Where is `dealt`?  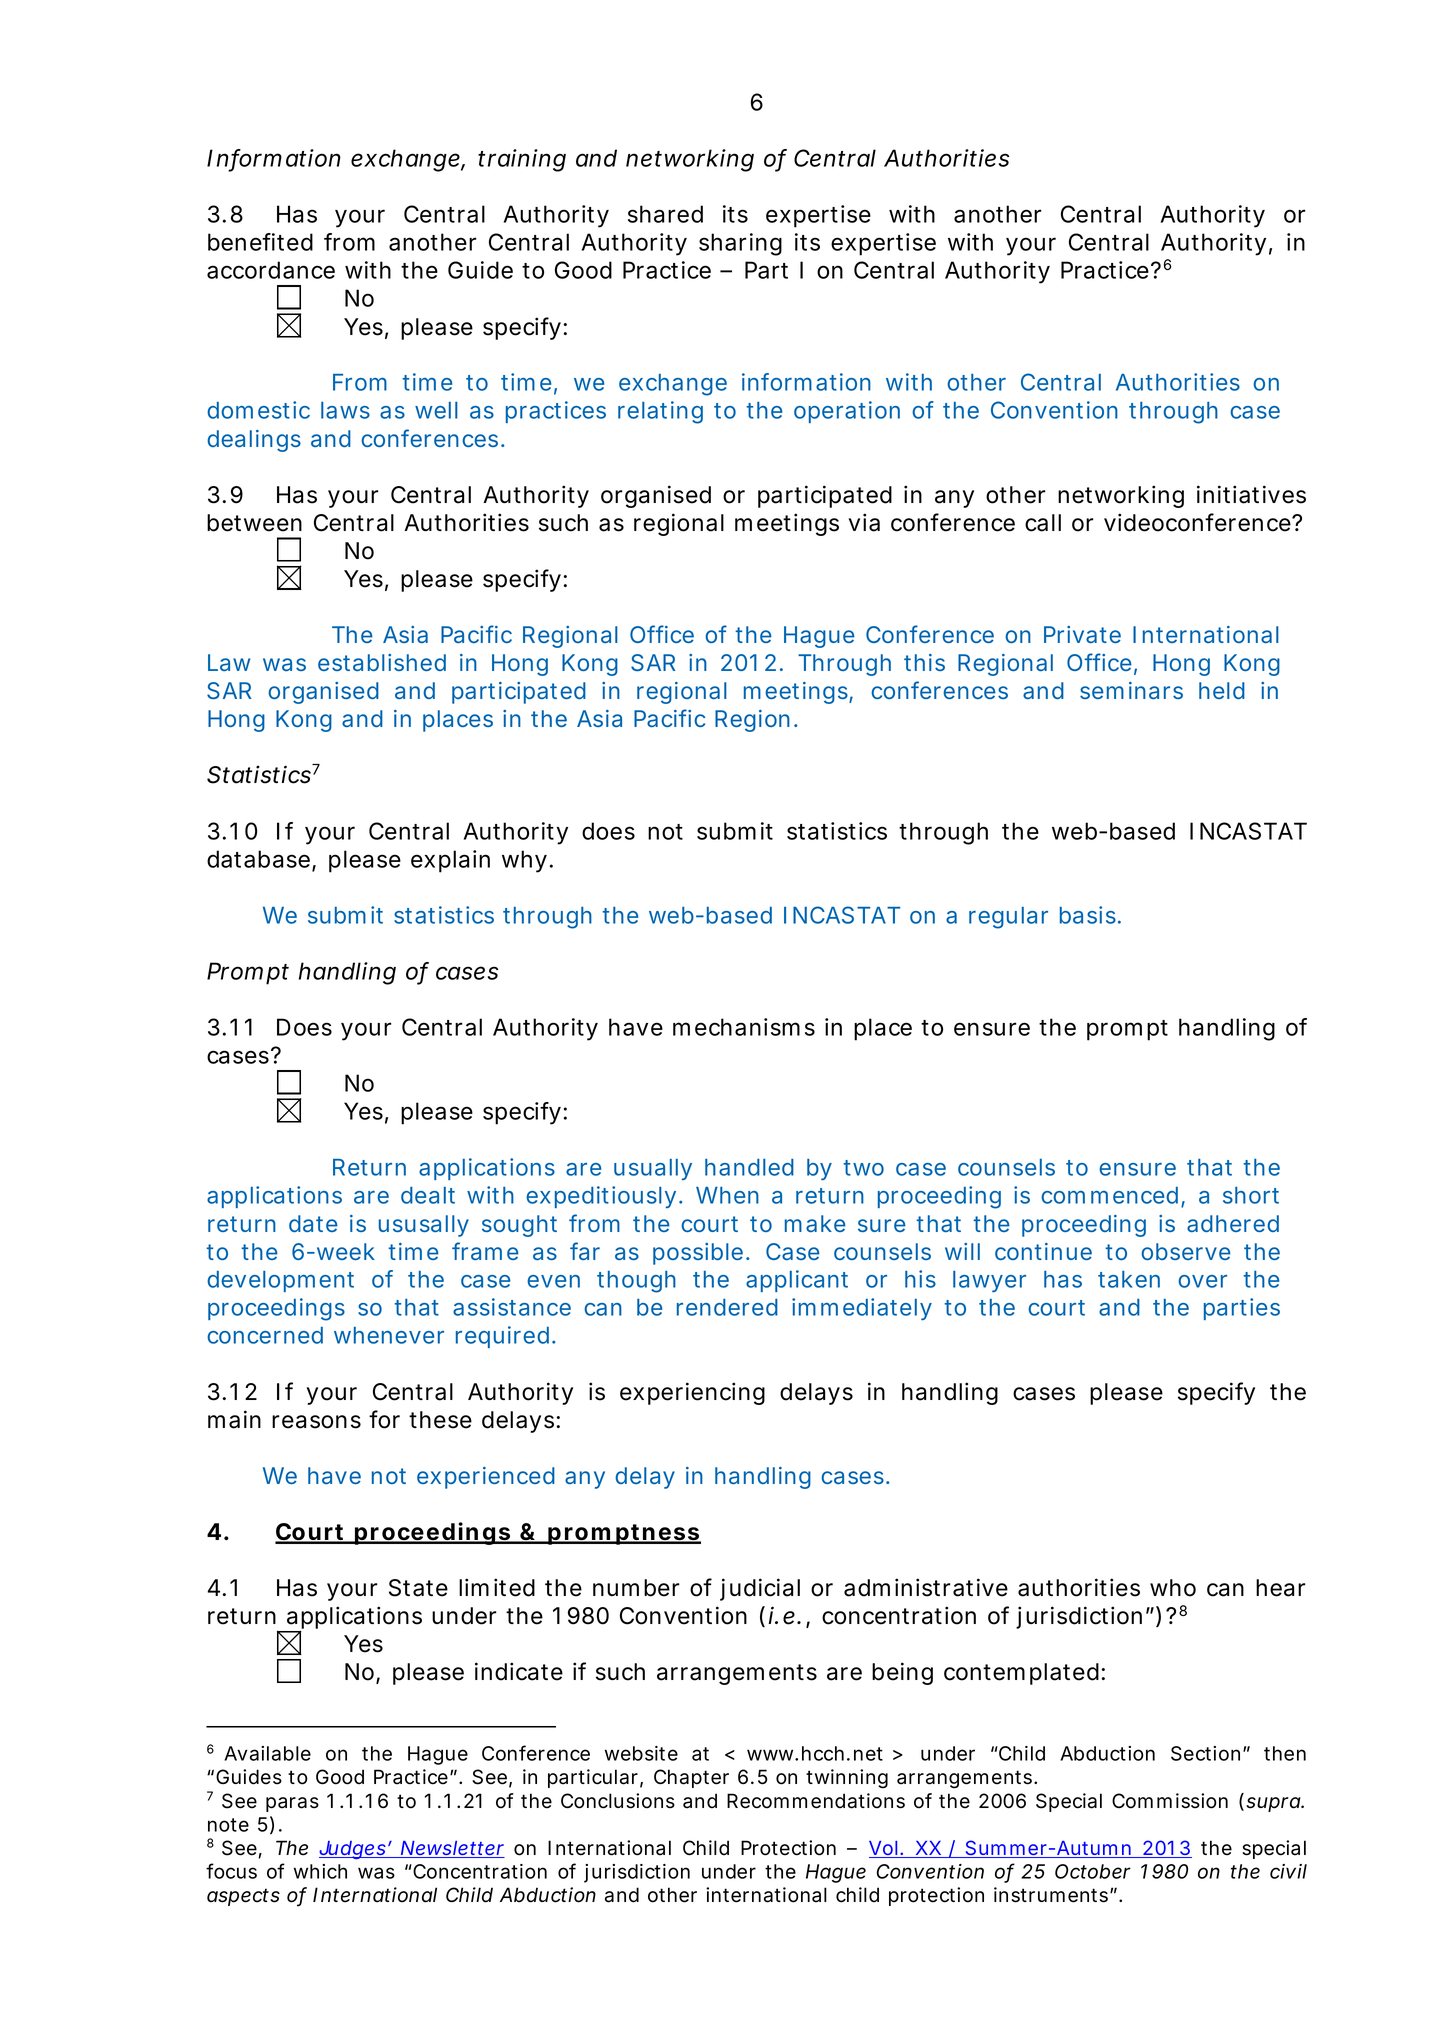 dealt is located at coordinates (428, 1195).
